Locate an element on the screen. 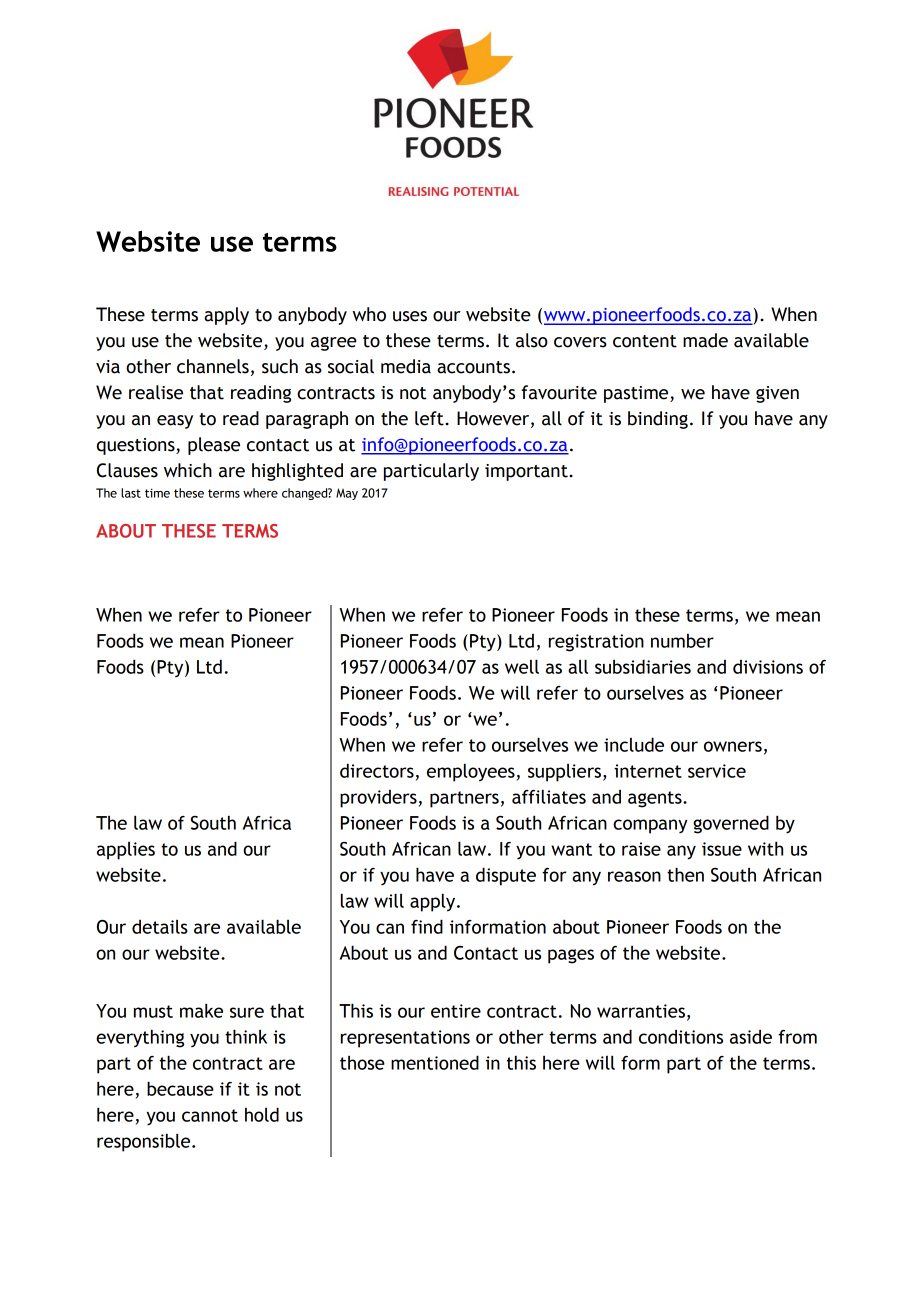  made is located at coordinates (705, 340).
